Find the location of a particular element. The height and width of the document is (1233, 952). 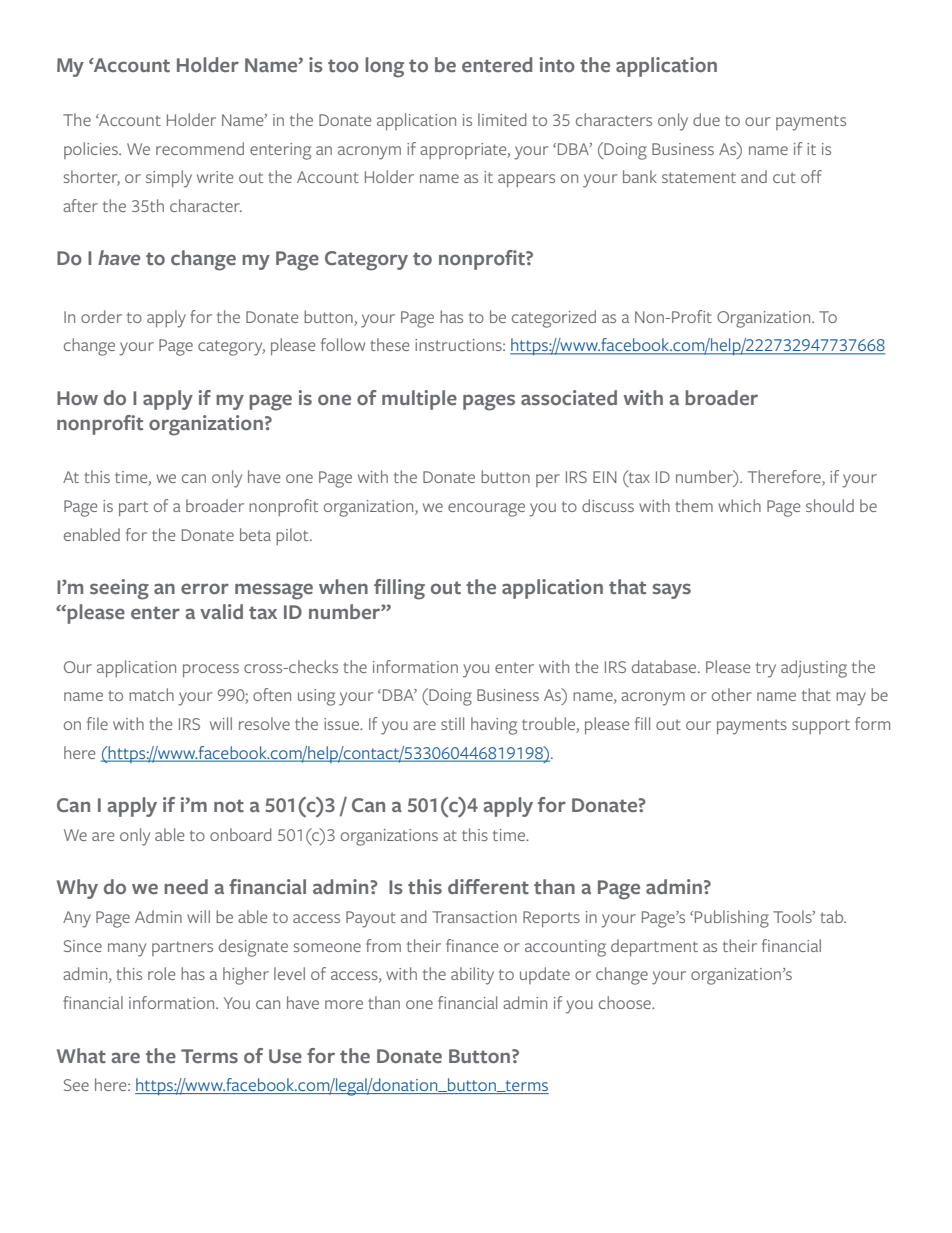

role is located at coordinates (161, 973).
